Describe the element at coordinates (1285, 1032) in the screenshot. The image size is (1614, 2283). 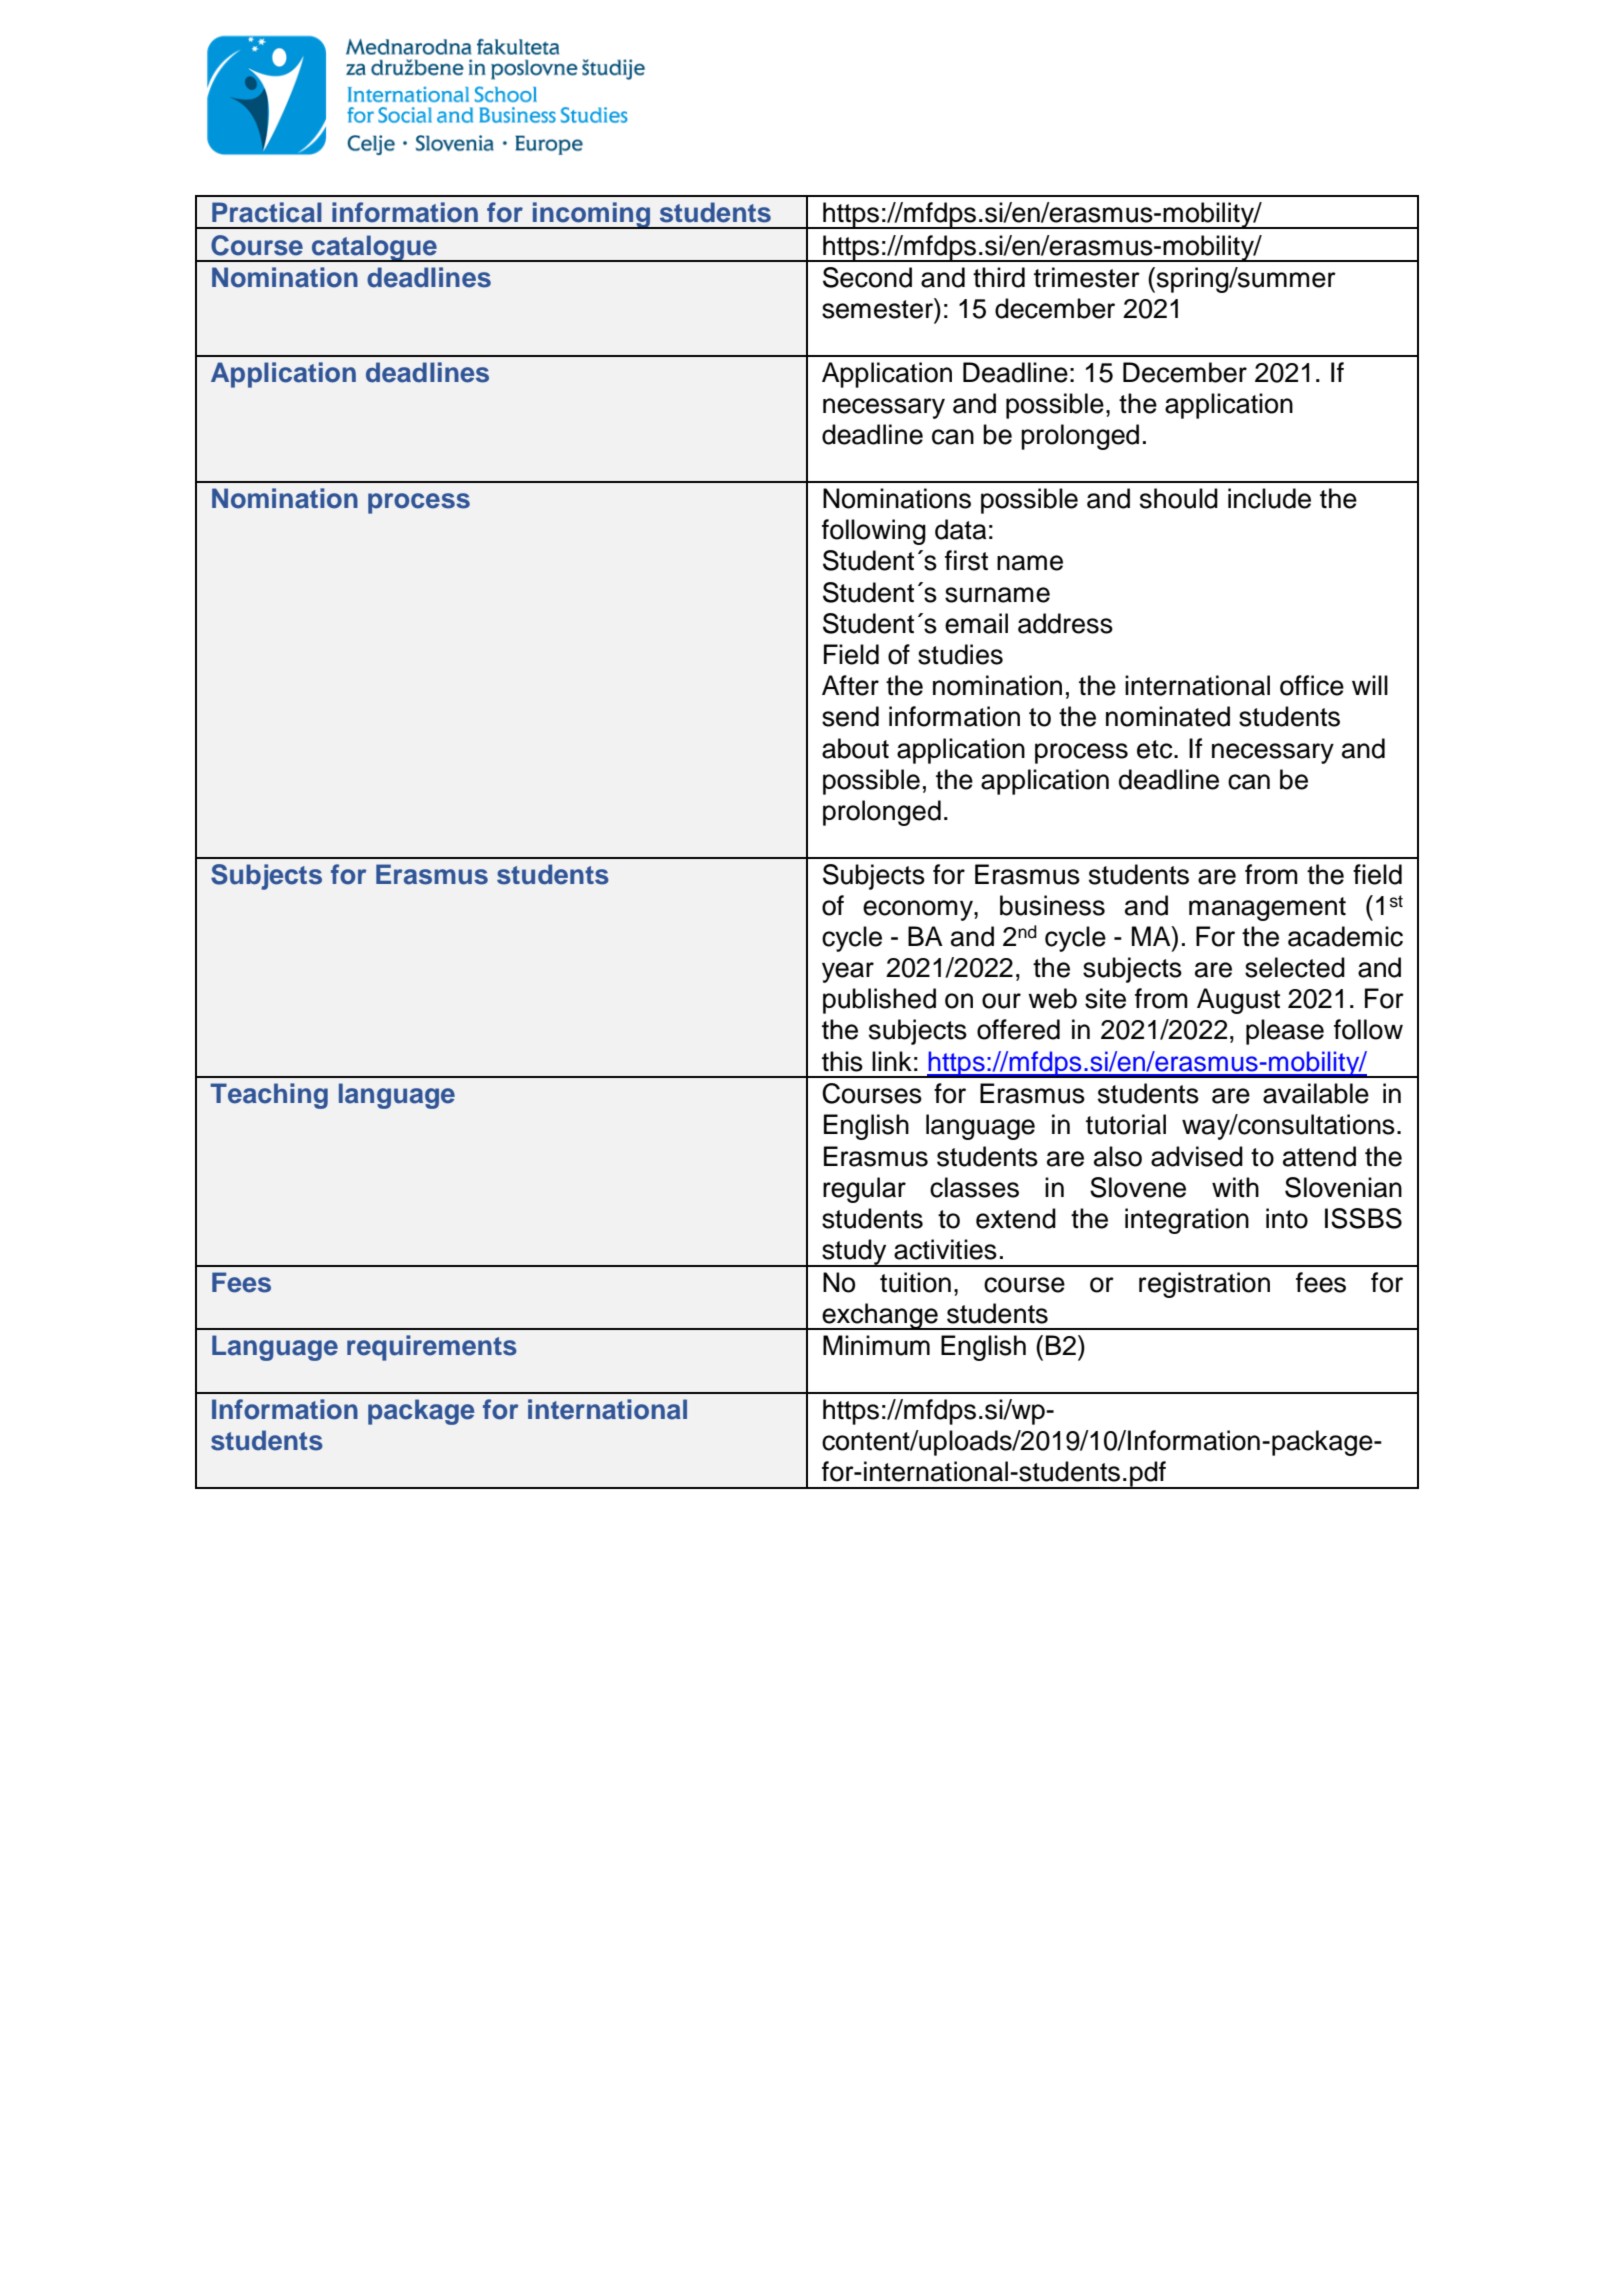
I see `please` at that location.
